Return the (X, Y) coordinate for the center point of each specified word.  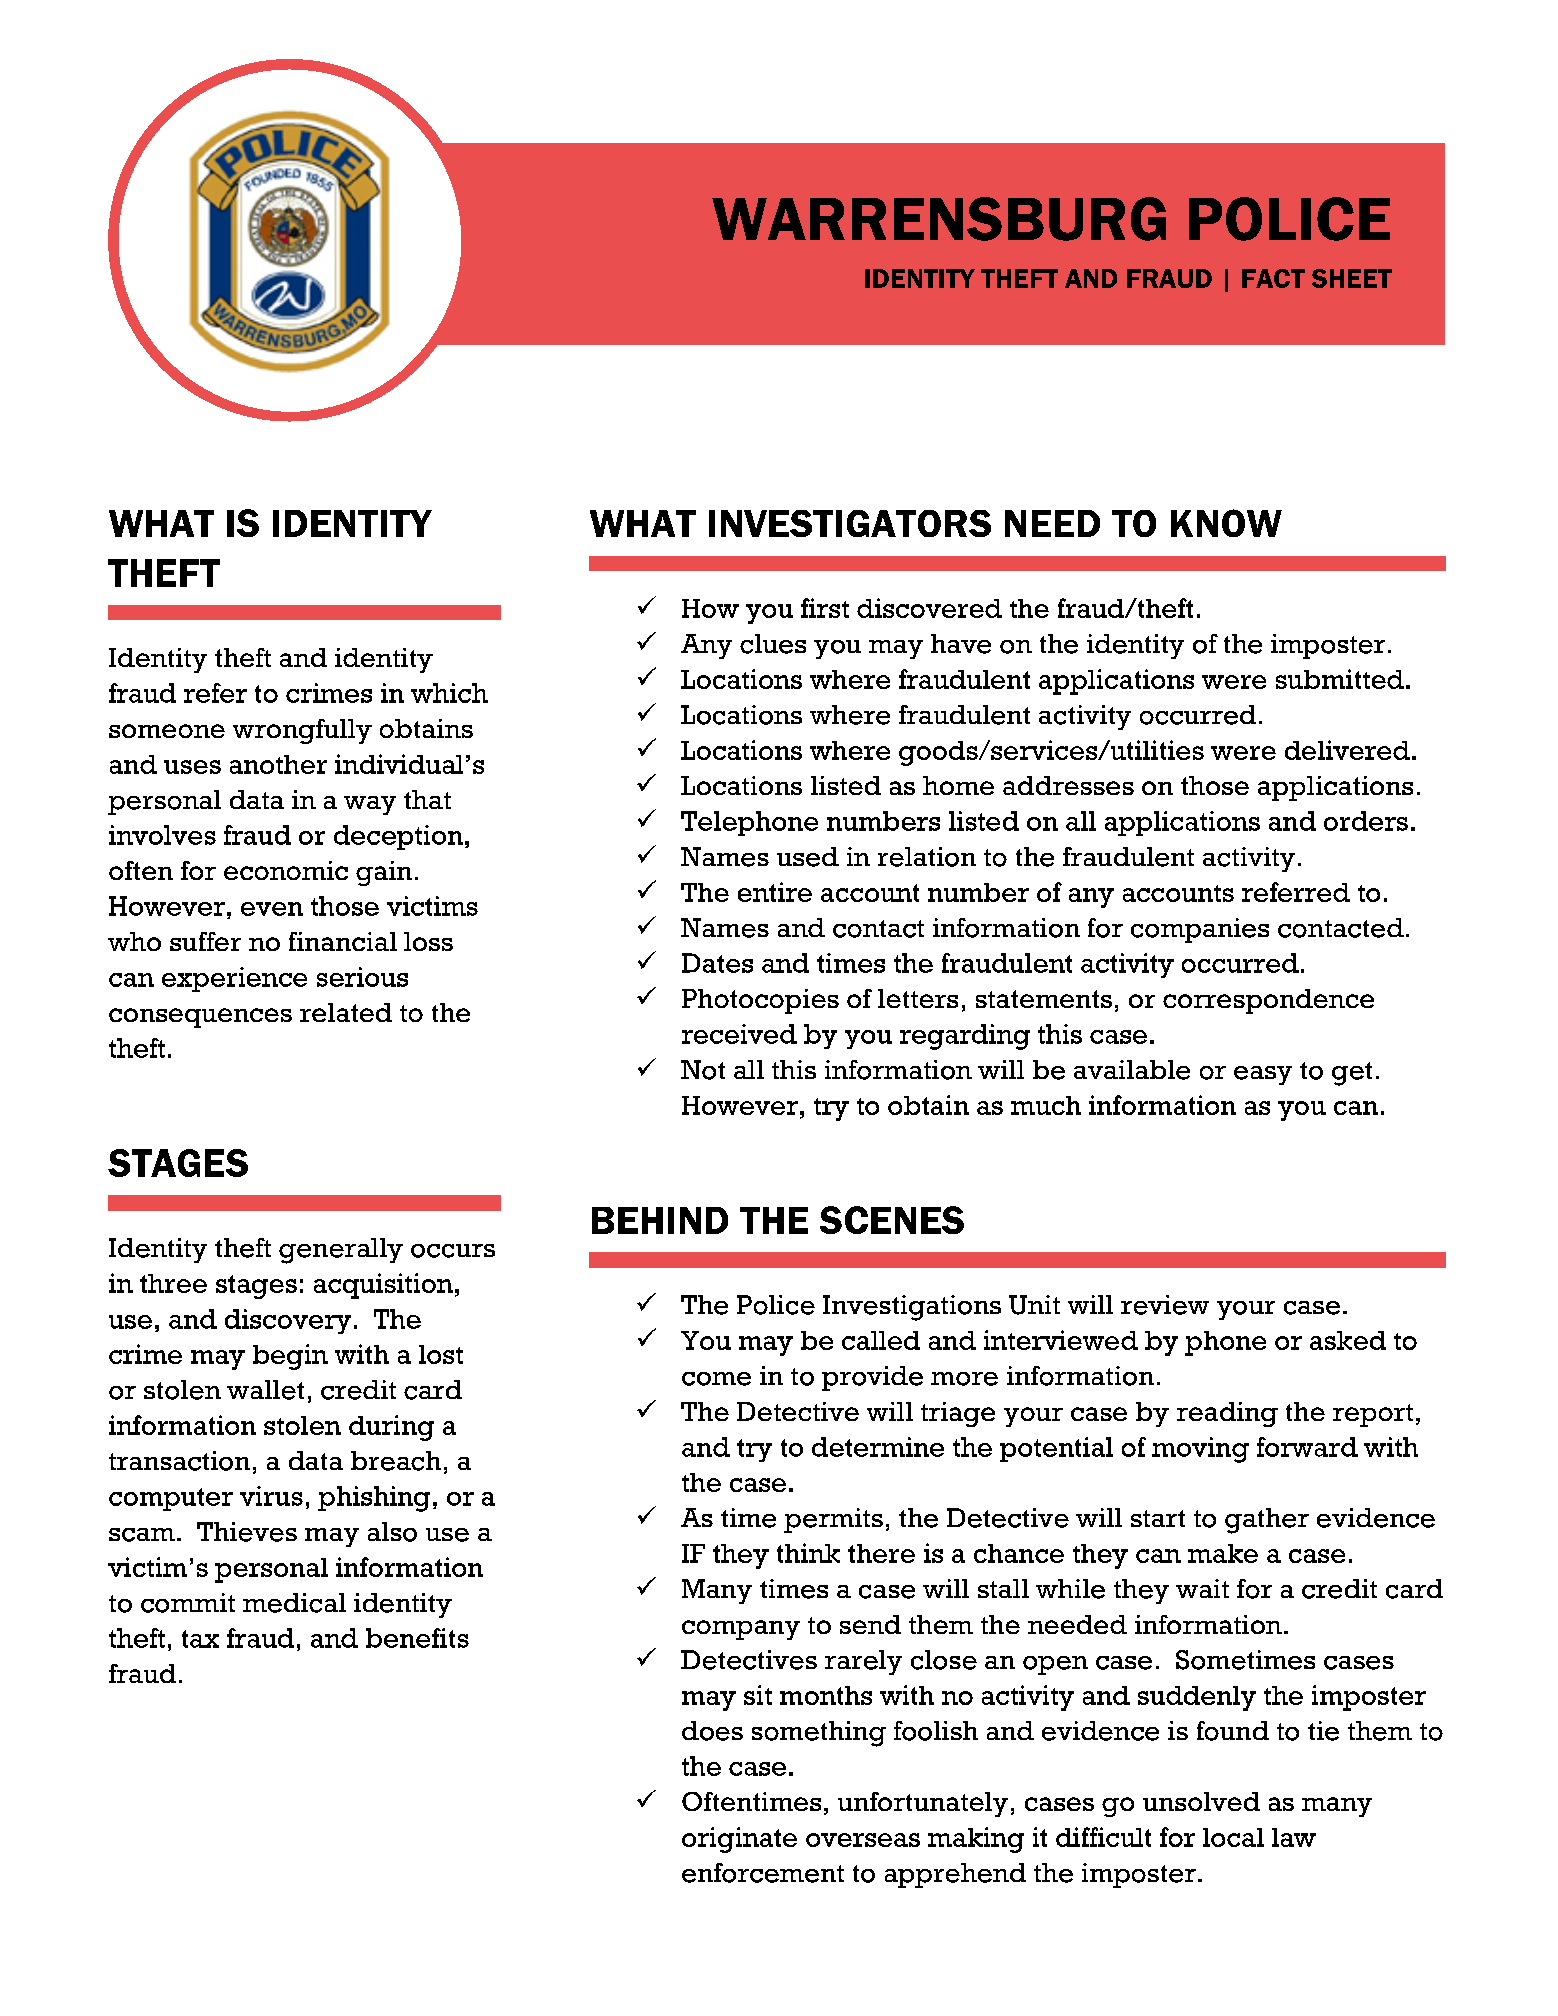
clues (773, 644)
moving (1200, 1450)
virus (271, 1496)
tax (200, 1639)
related (346, 1012)
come (716, 1379)
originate (739, 1840)
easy (1263, 1075)
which (449, 693)
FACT (1273, 278)
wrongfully (302, 731)
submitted (1340, 679)
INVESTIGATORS (850, 523)
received (739, 1034)
